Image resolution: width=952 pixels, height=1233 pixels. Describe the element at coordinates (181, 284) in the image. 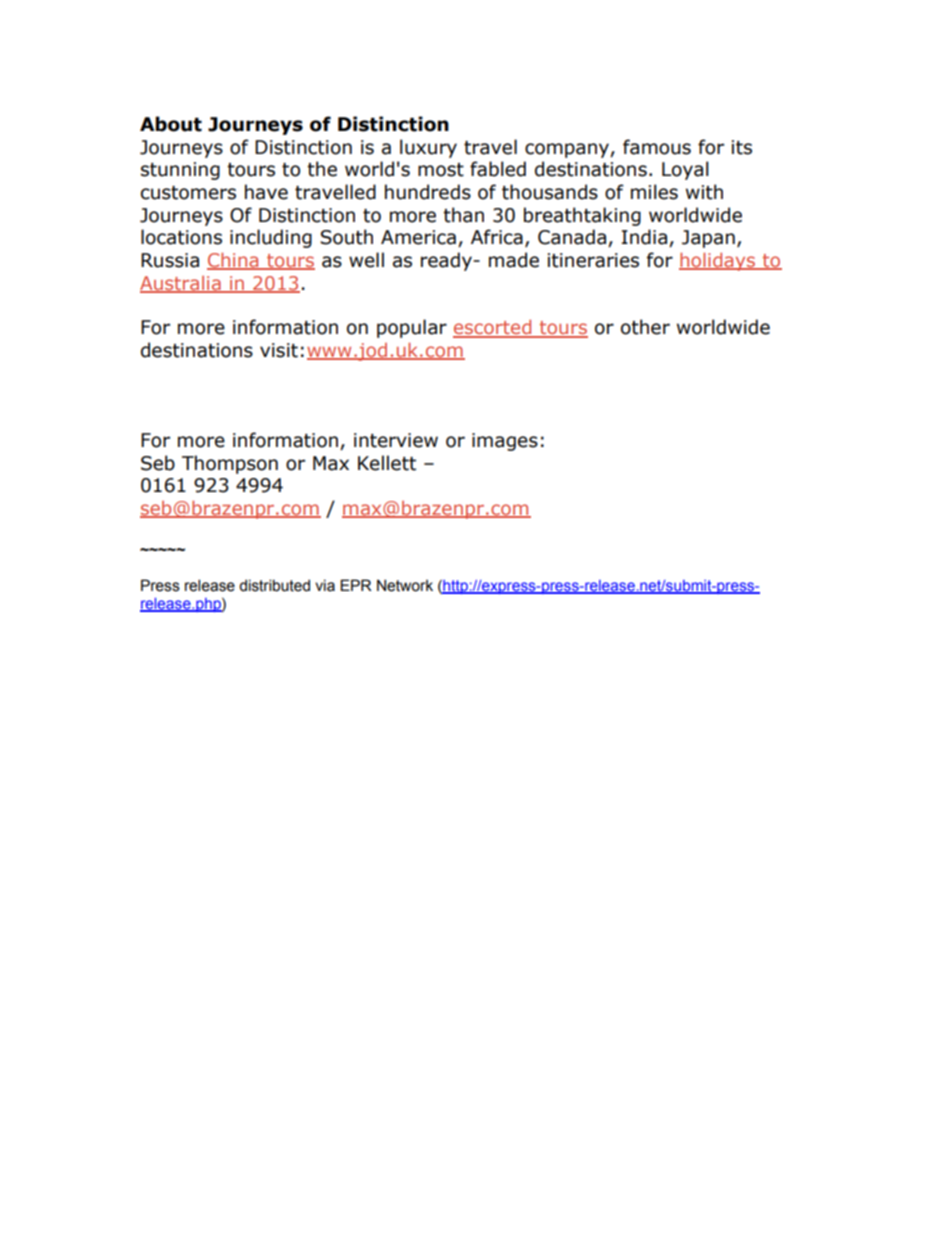

I see `Australia` at that location.
